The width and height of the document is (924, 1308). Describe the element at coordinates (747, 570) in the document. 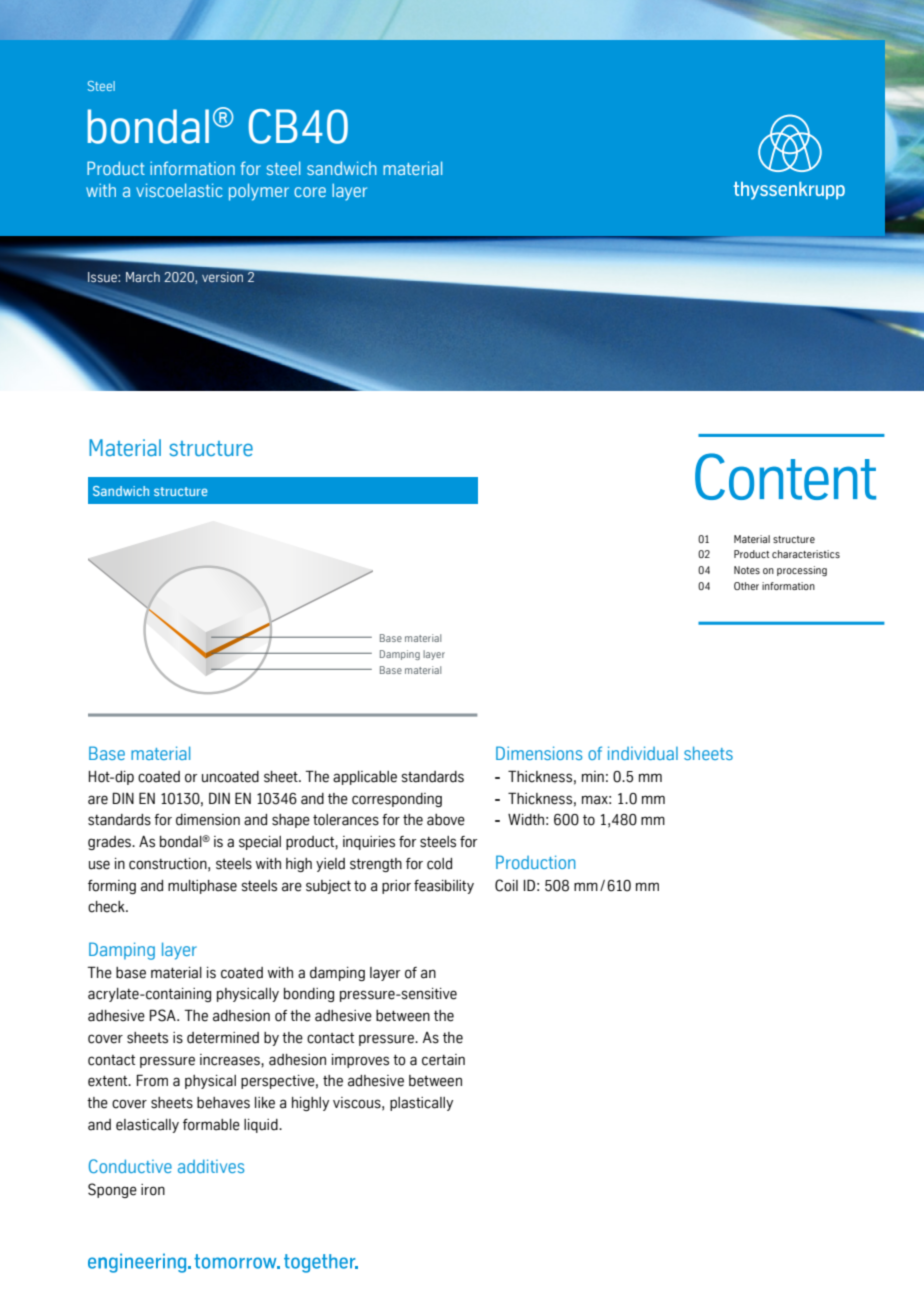

I see `Notes` at that location.
